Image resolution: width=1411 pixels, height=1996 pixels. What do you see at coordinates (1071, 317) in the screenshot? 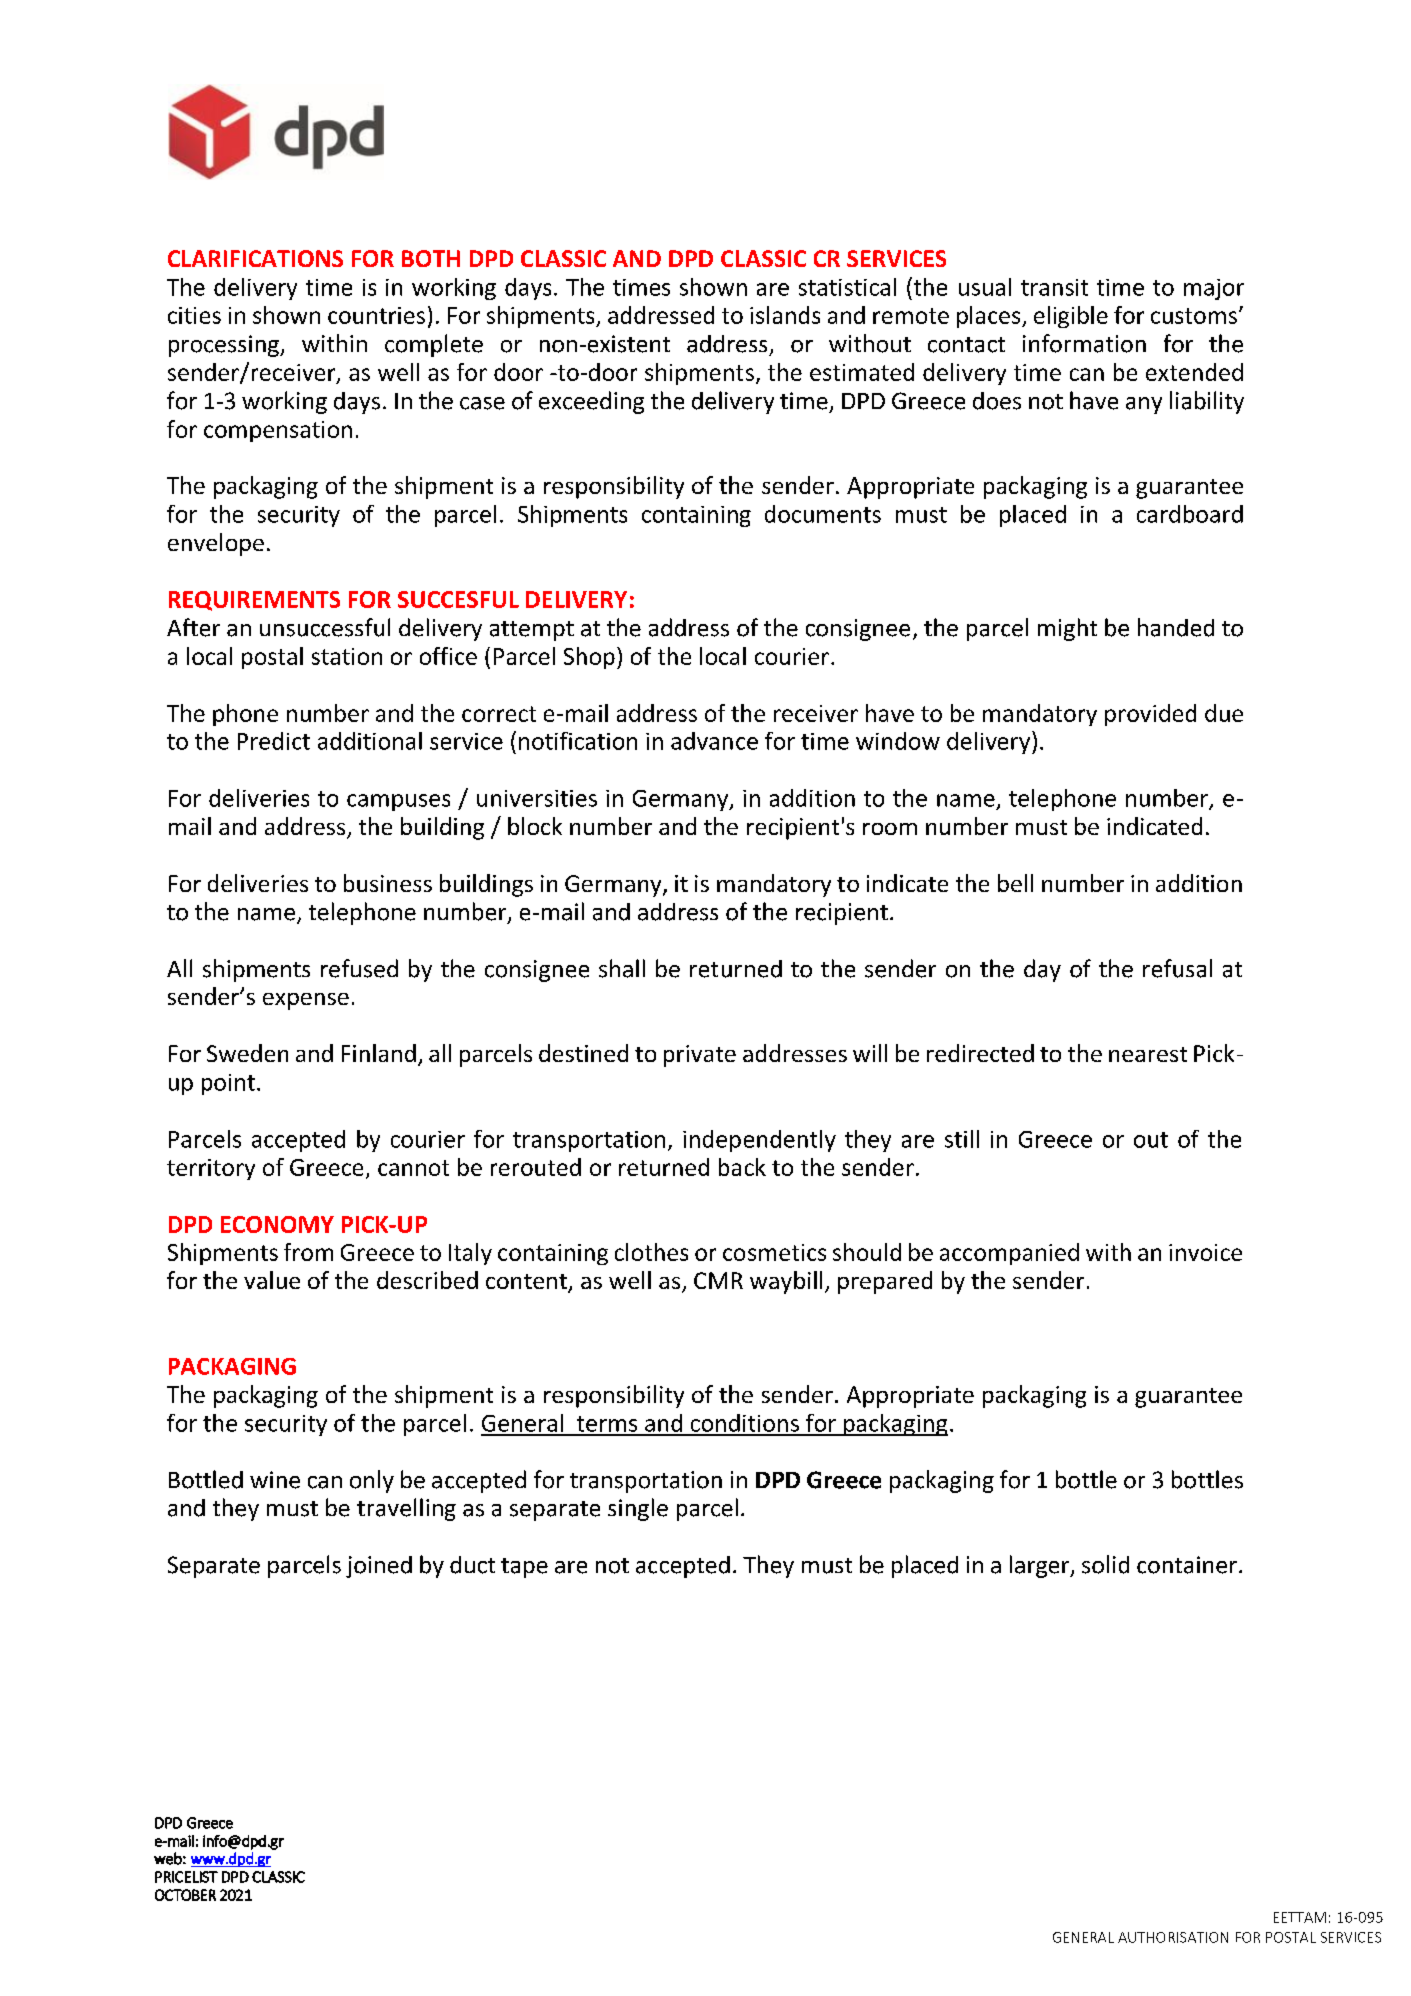
I see `eligible` at bounding box center [1071, 317].
